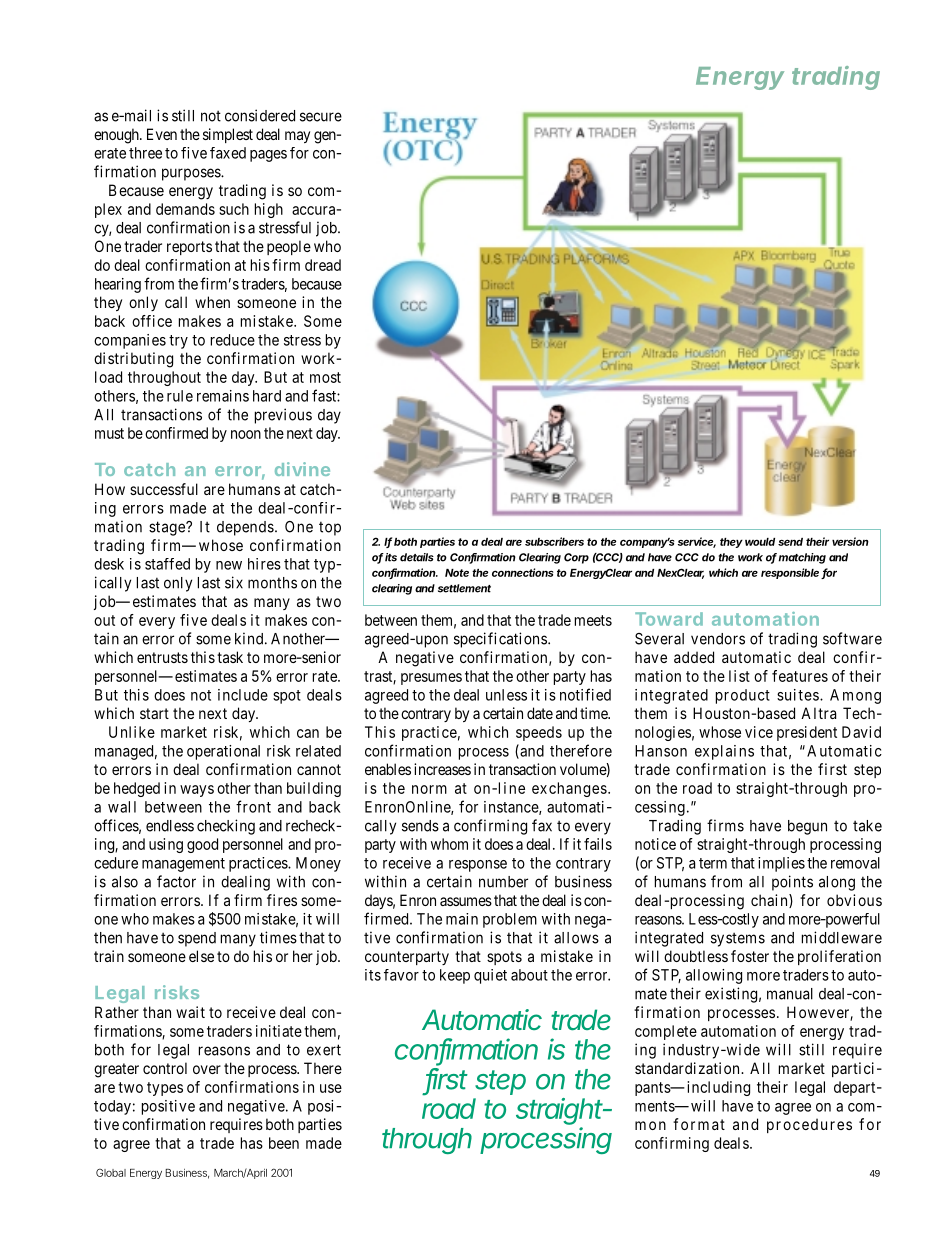 Image resolution: width=952 pixels, height=1233 pixels. I want to click on most, so click(325, 377).
